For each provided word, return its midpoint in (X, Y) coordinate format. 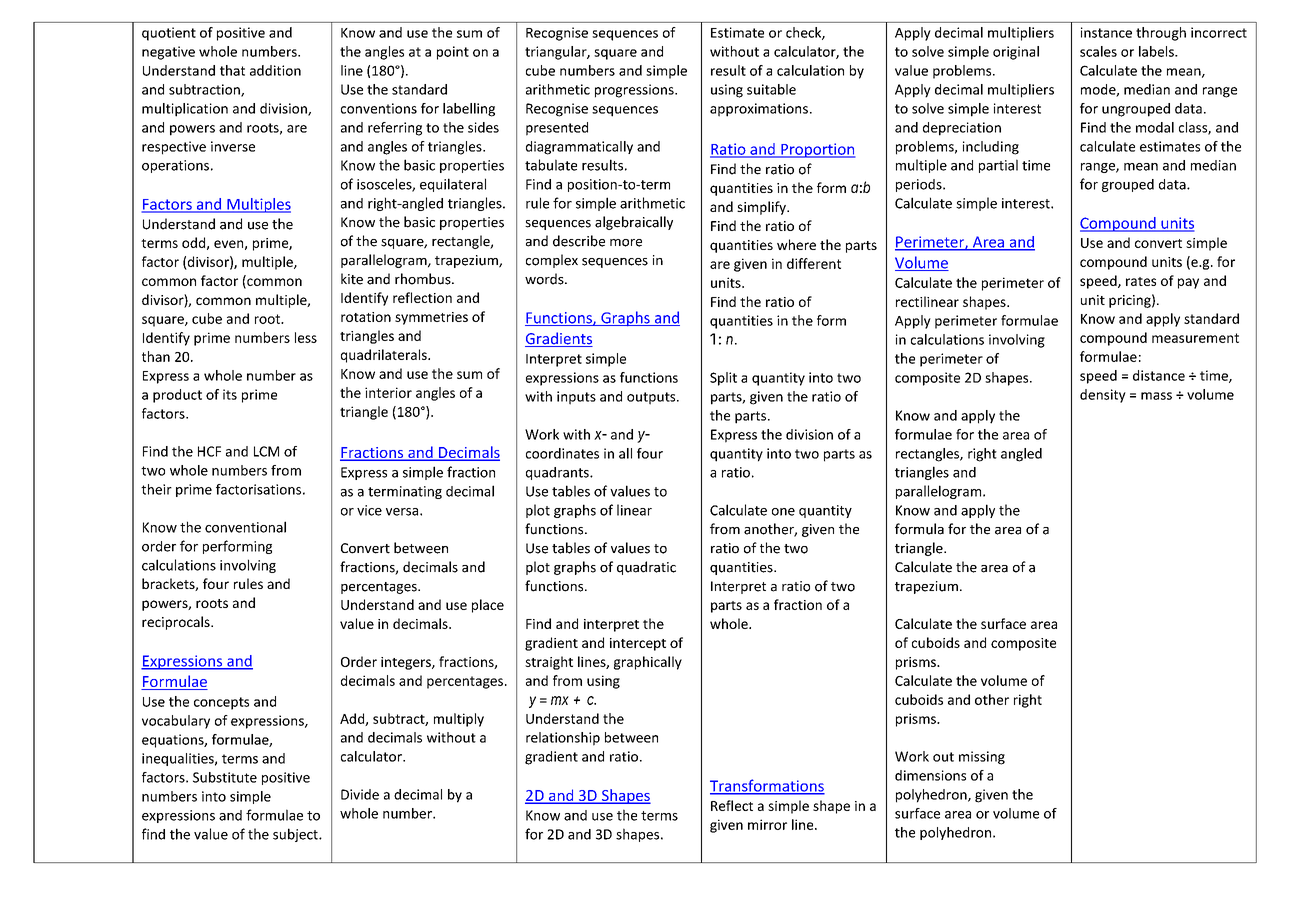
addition (275, 70)
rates (1141, 281)
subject (296, 835)
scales (1098, 51)
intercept (638, 644)
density (1103, 396)
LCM (266, 451)
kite (352, 279)
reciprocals (177, 623)
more (626, 243)
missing (982, 758)
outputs (652, 398)
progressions (635, 91)
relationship (563, 739)
